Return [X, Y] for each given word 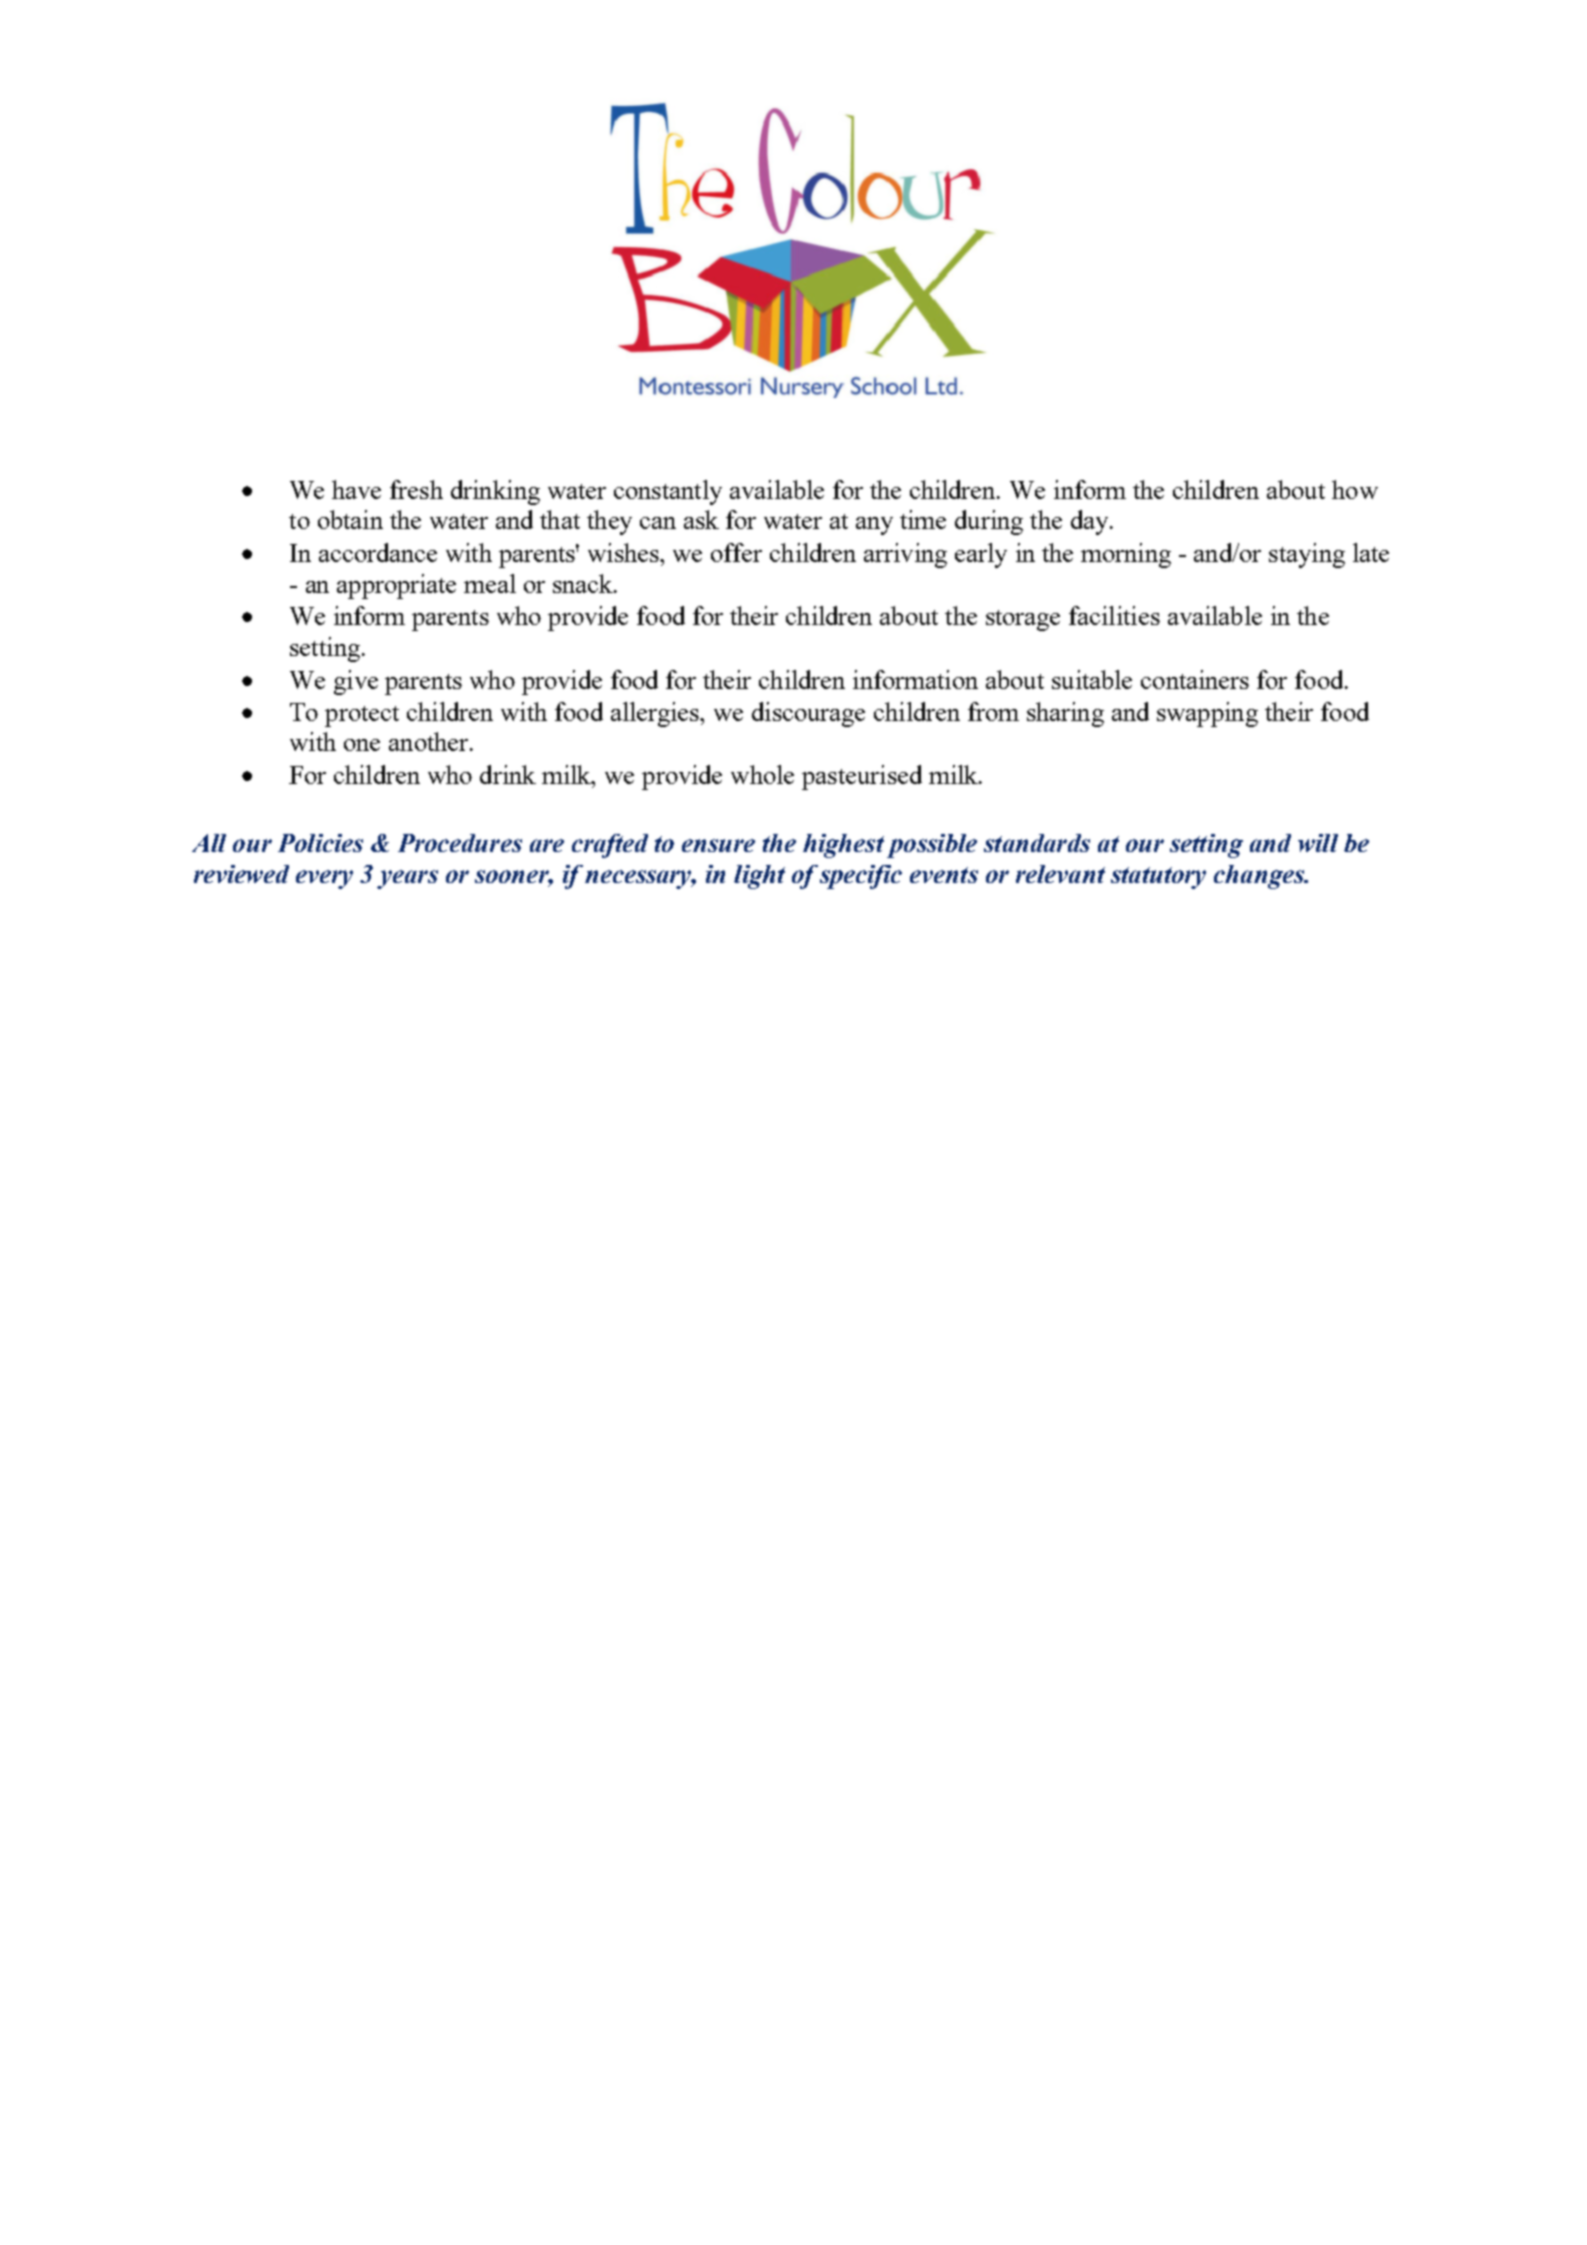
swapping [1207, 714]
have [356, 489]
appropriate [396, 586]
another [430, 741]
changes [1260, 877]
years [407, 879]
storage [1023, 620]
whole [762, 774]
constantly [668, 492]
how [1355, 489]
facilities [1114, 615]
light [759, 877]
